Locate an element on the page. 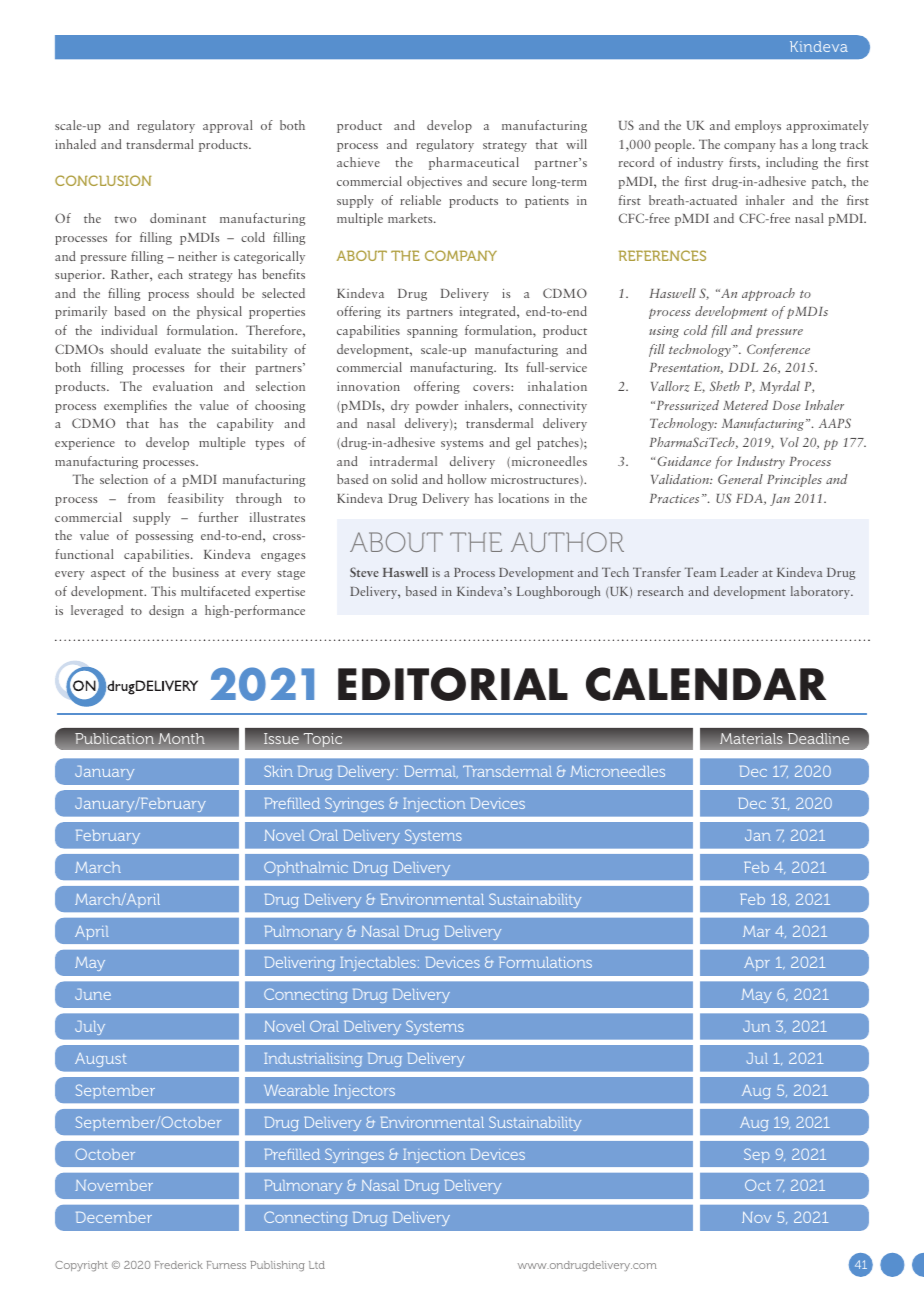  Materials is located at coordinates (751, 738).
